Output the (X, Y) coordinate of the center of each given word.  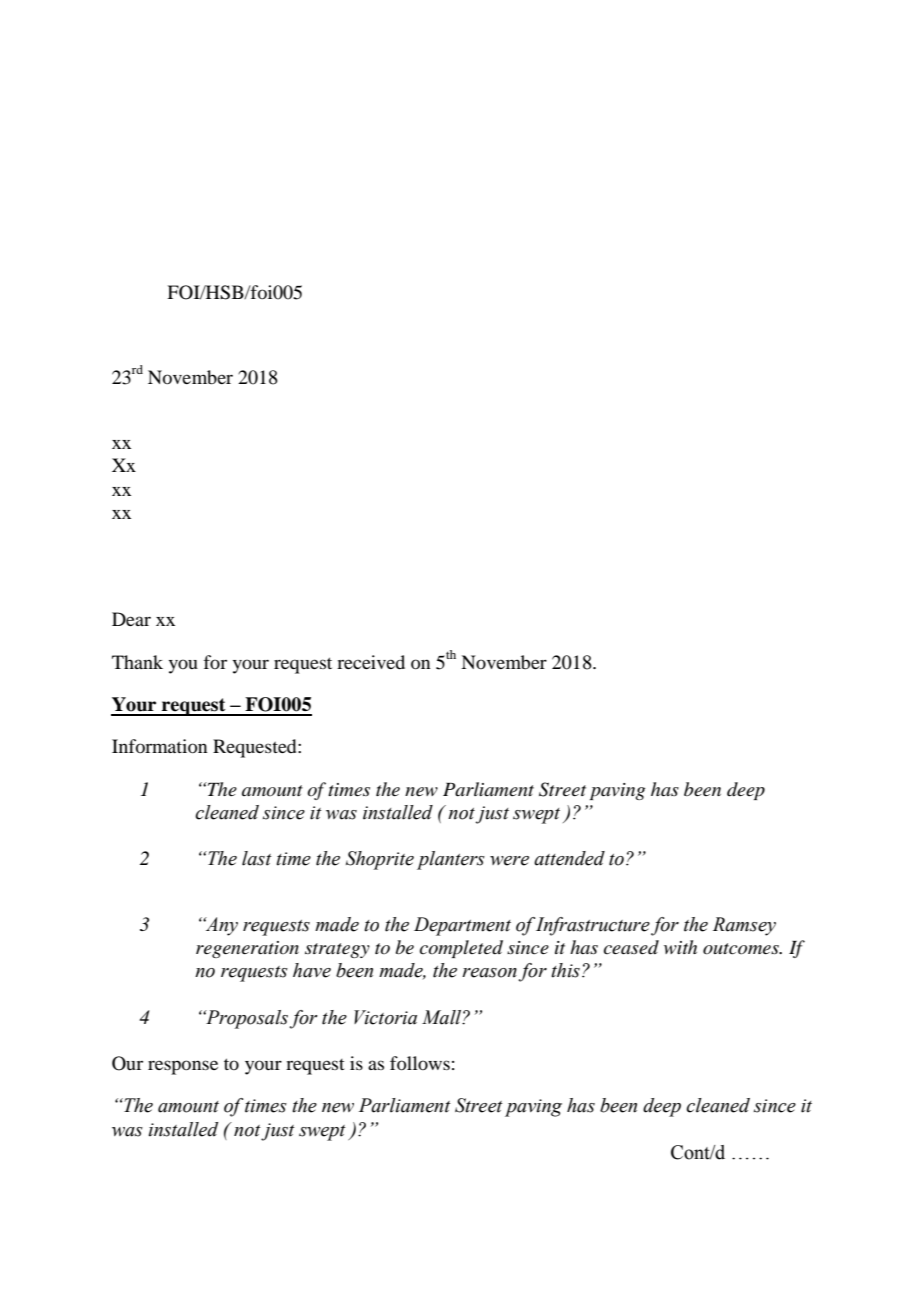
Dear (131, 619)
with (680, 947)
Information (159, 746)
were (509, 861)
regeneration (247, 949)
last (257, 858)
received (371, 662)
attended (569, 858)
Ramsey (744, 926)
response (183, 1067)
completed (461, 949)
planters (451, 860)
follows (420, 1063)
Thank (137, 662)
